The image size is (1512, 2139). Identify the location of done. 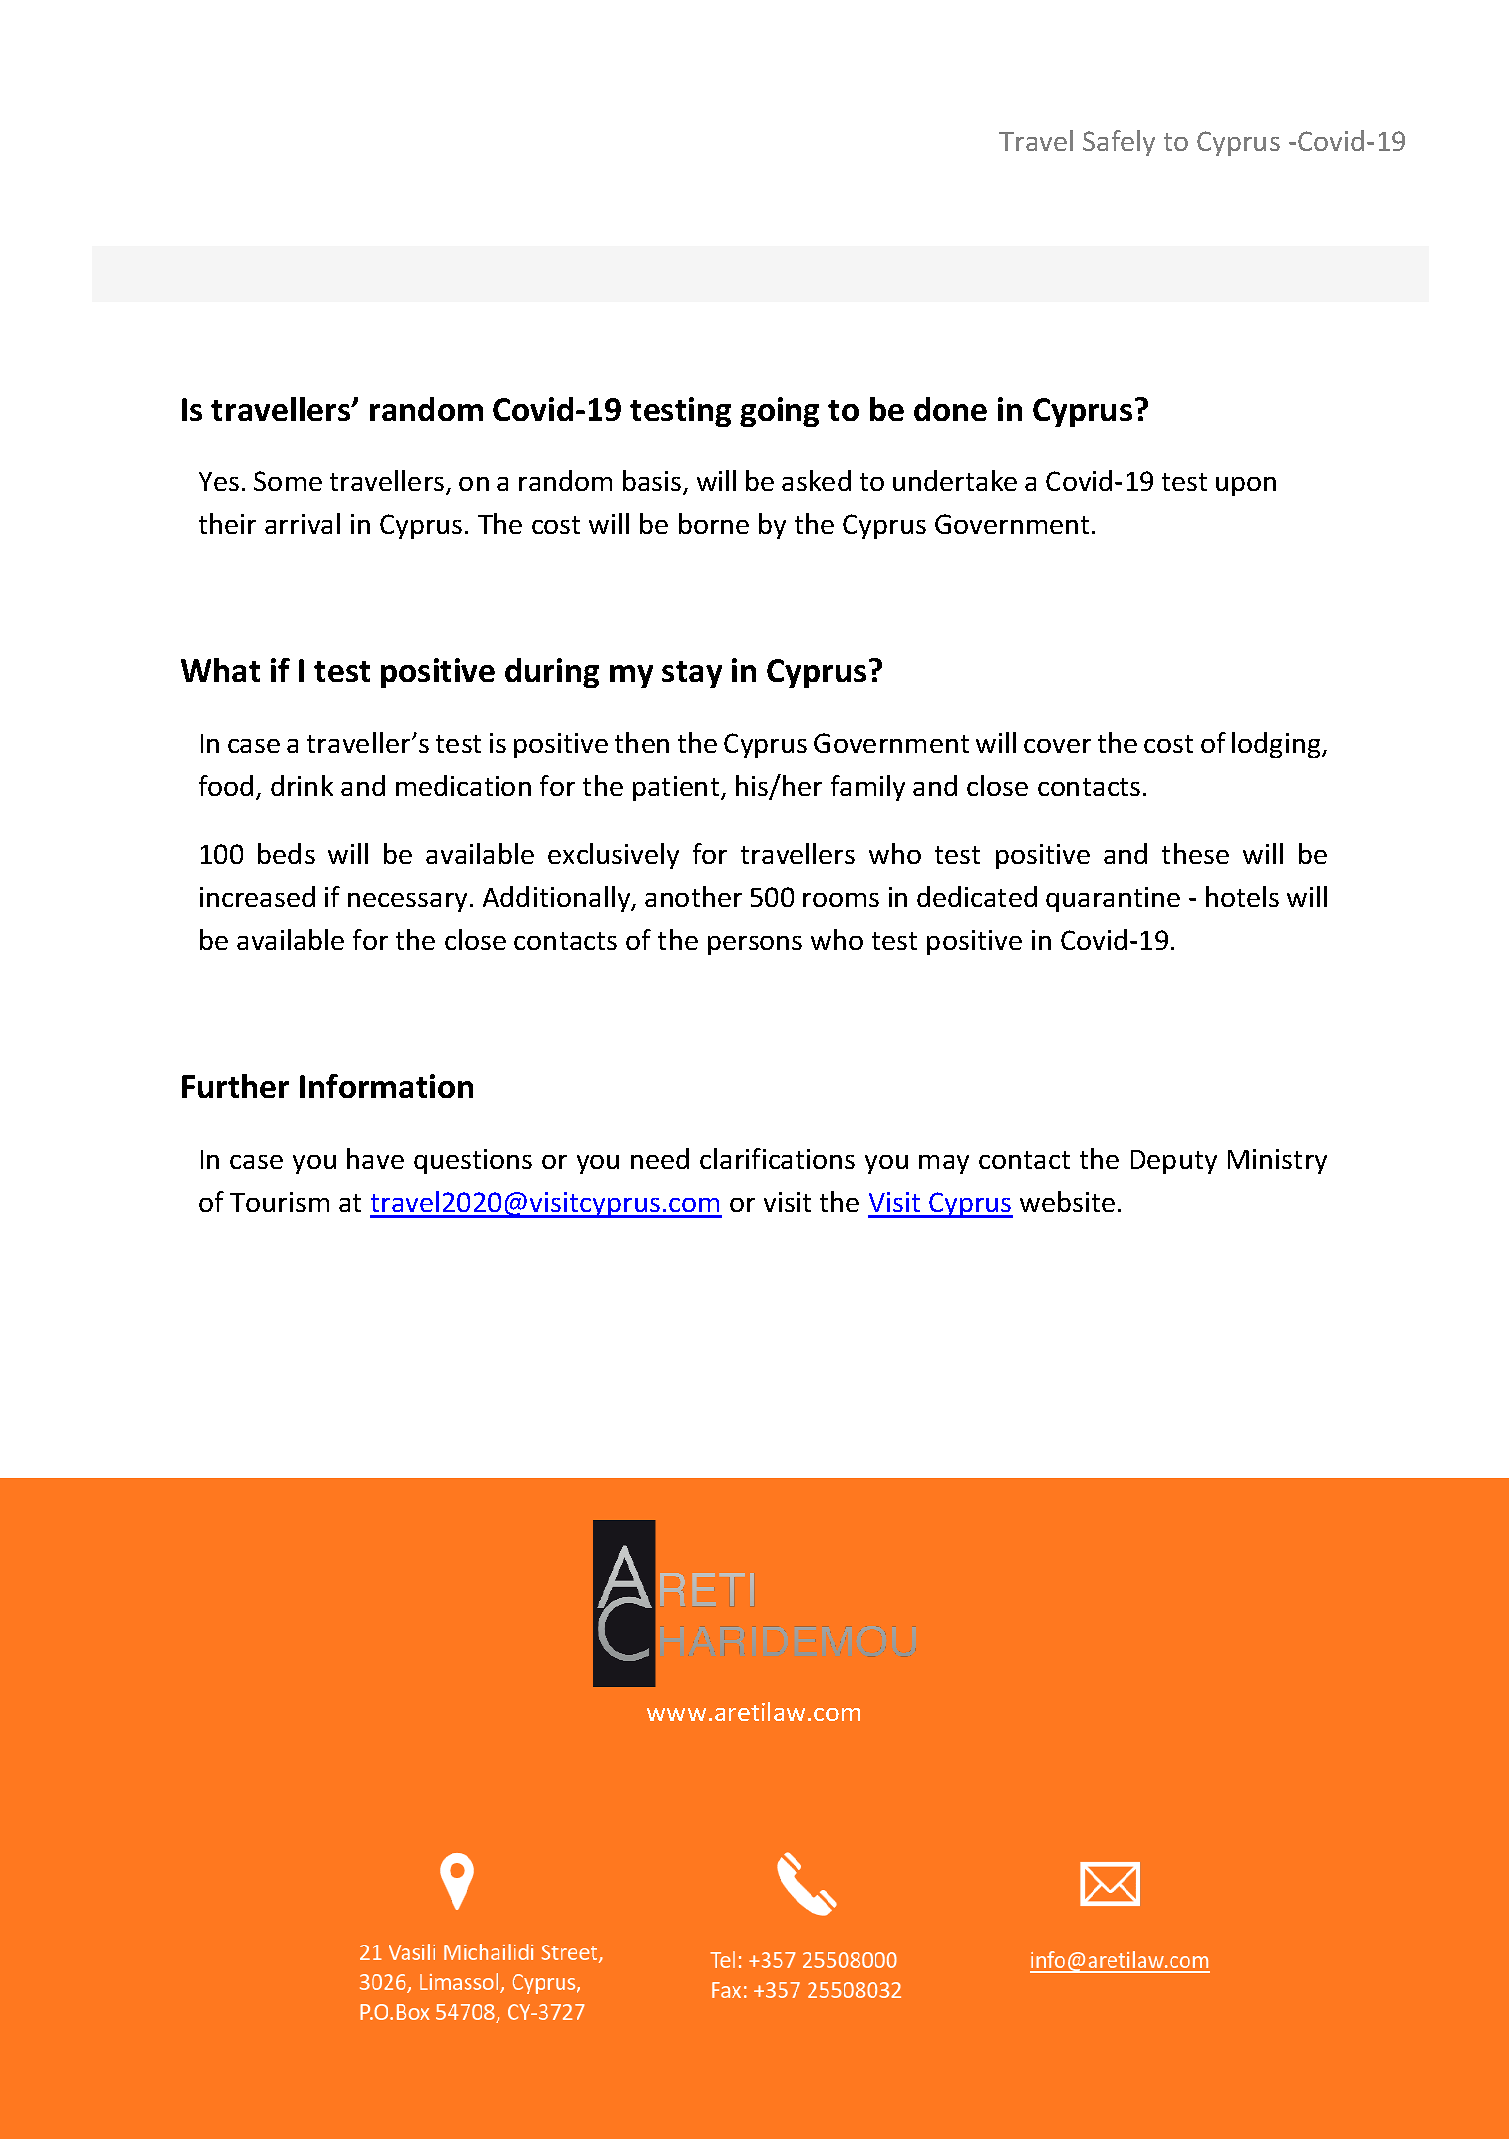
(950, 409).
